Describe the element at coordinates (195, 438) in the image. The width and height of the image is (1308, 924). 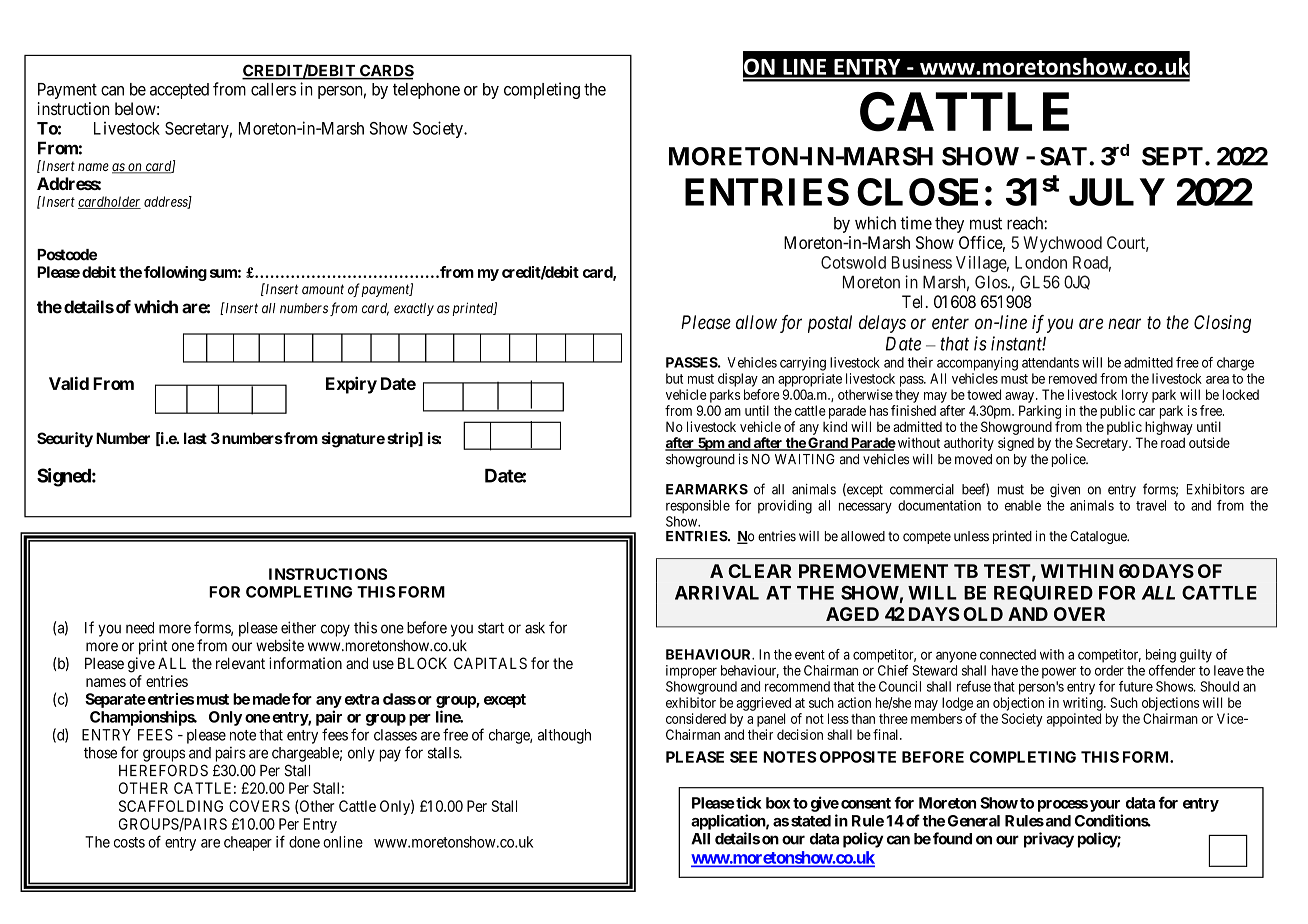
I see `last` at that location.
